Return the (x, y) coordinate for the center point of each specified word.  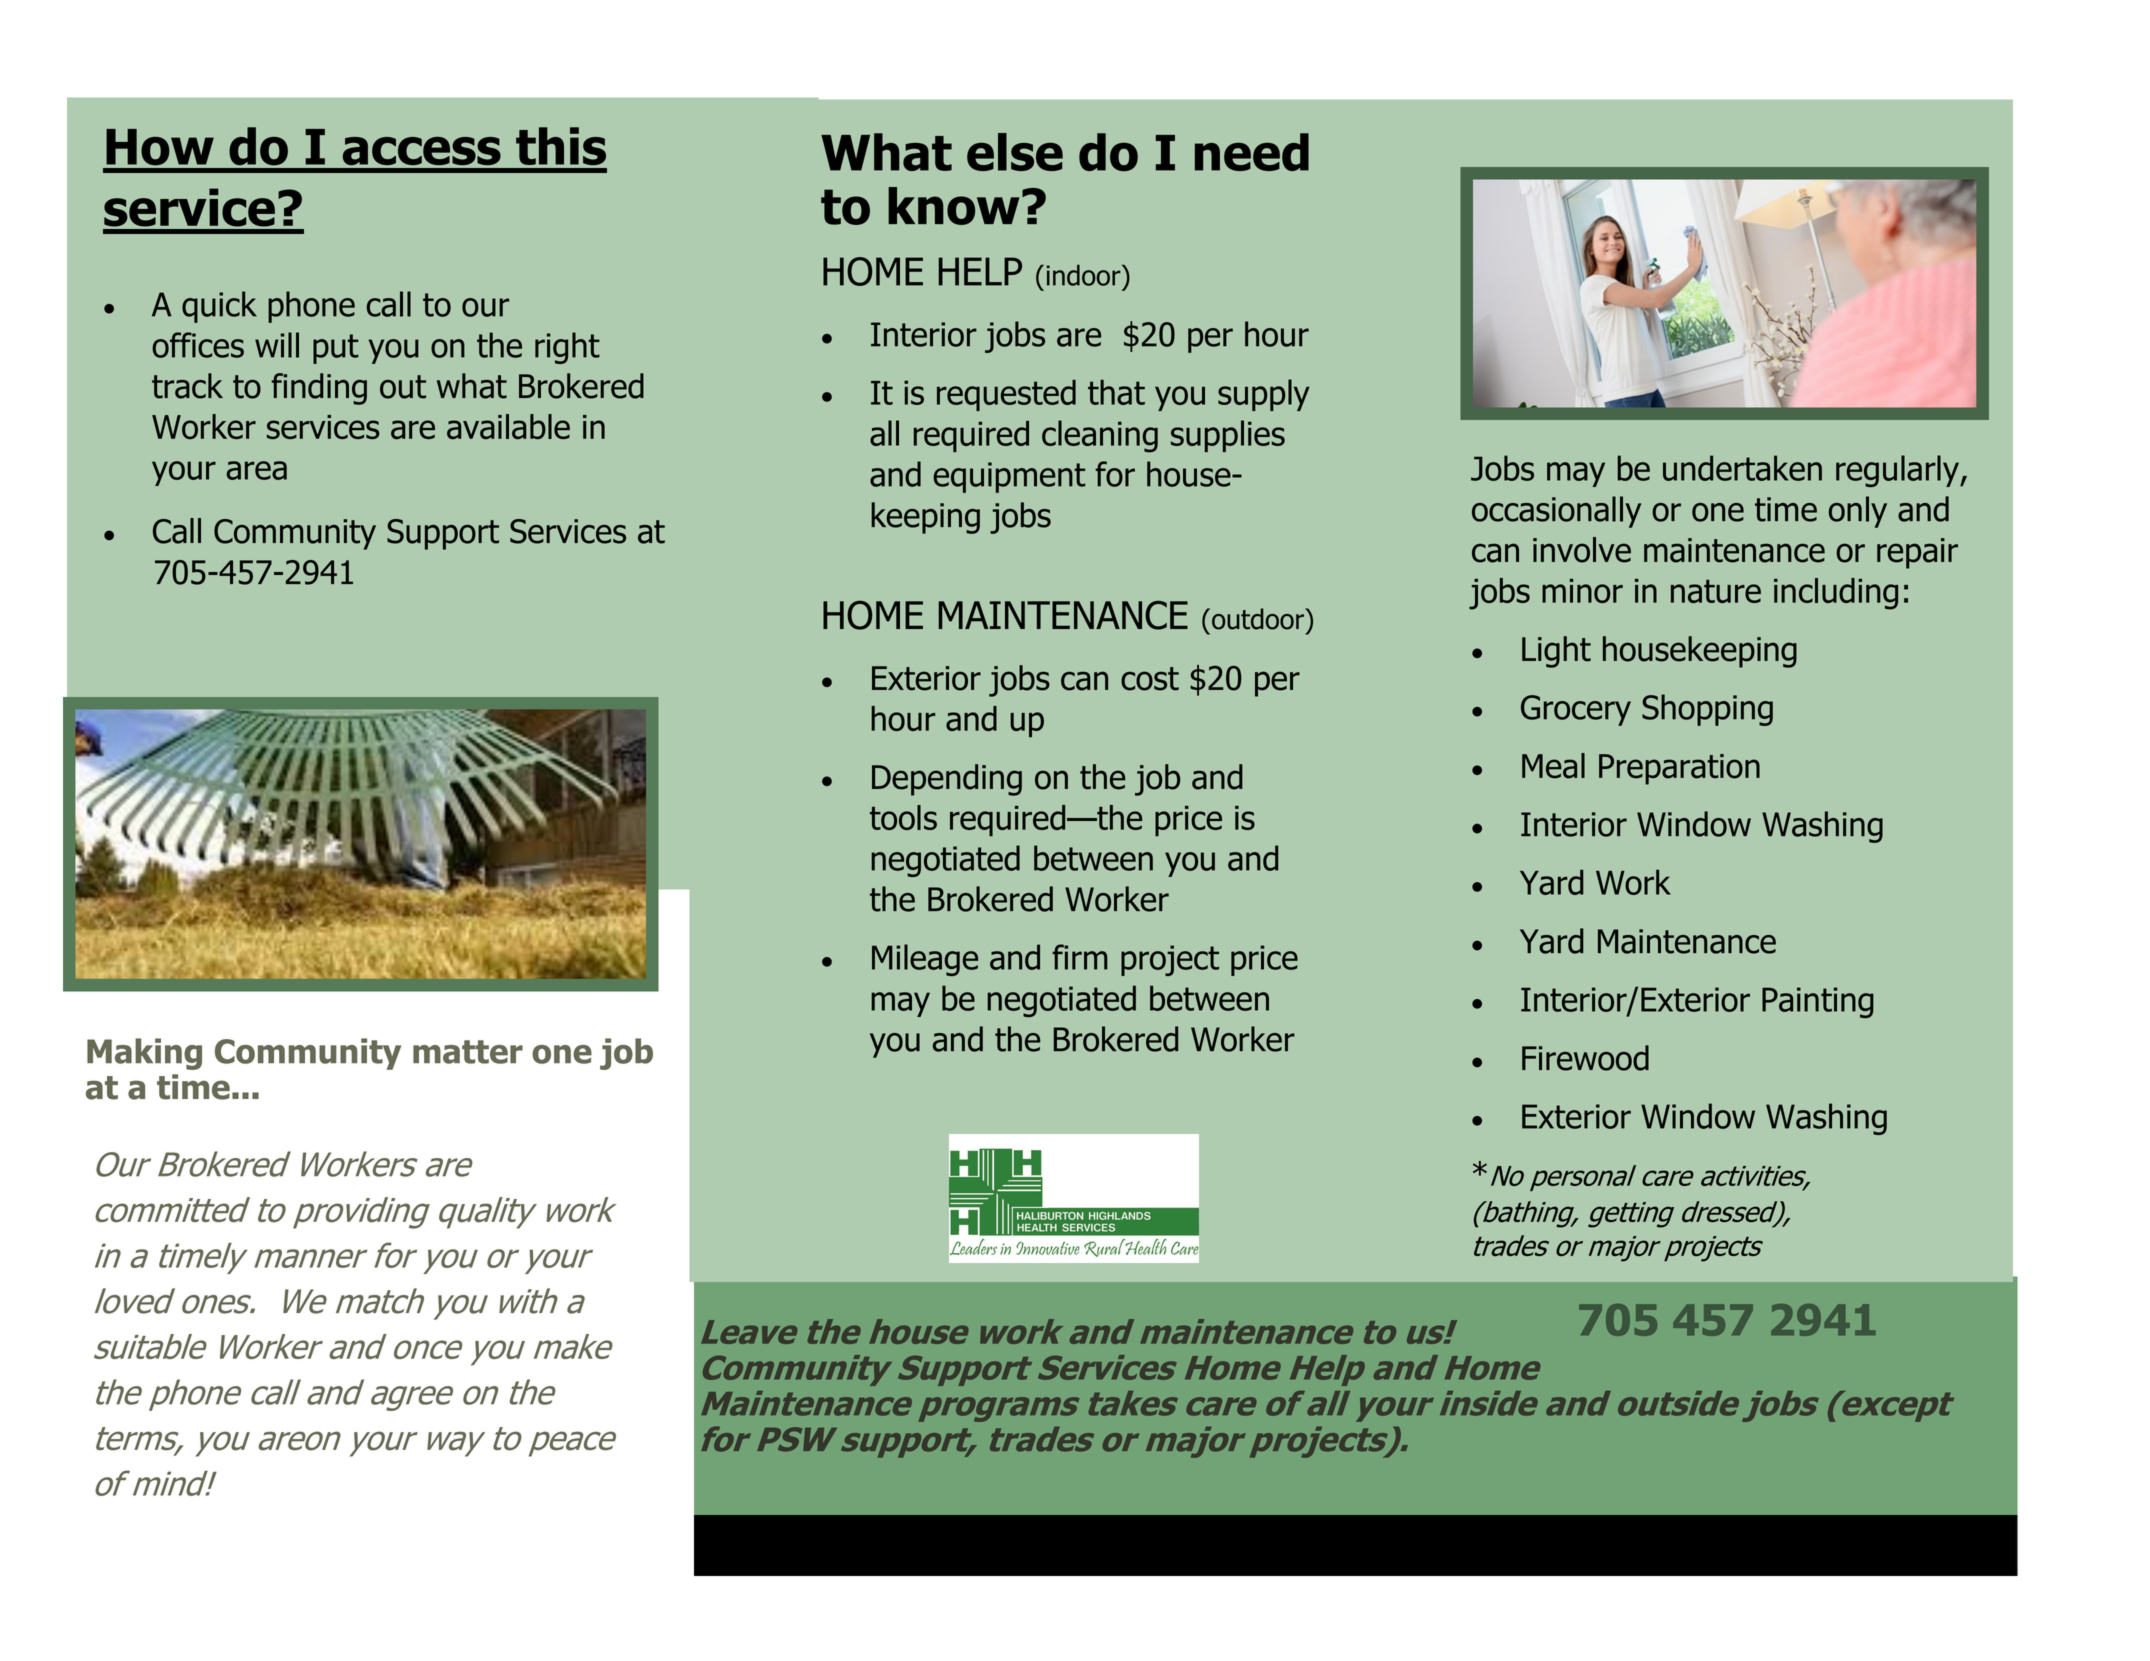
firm (1080, 957)
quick (219, 307)
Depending (947, 780)
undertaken (1742, 468)
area (256, 470)
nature (1716, 591)
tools (903, 817)
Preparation (1679, 769)
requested (1006, 395)
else (1015, 152)
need (1252, 152)
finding (319, 389)
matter (468, 1052)
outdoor (1259, 619)
